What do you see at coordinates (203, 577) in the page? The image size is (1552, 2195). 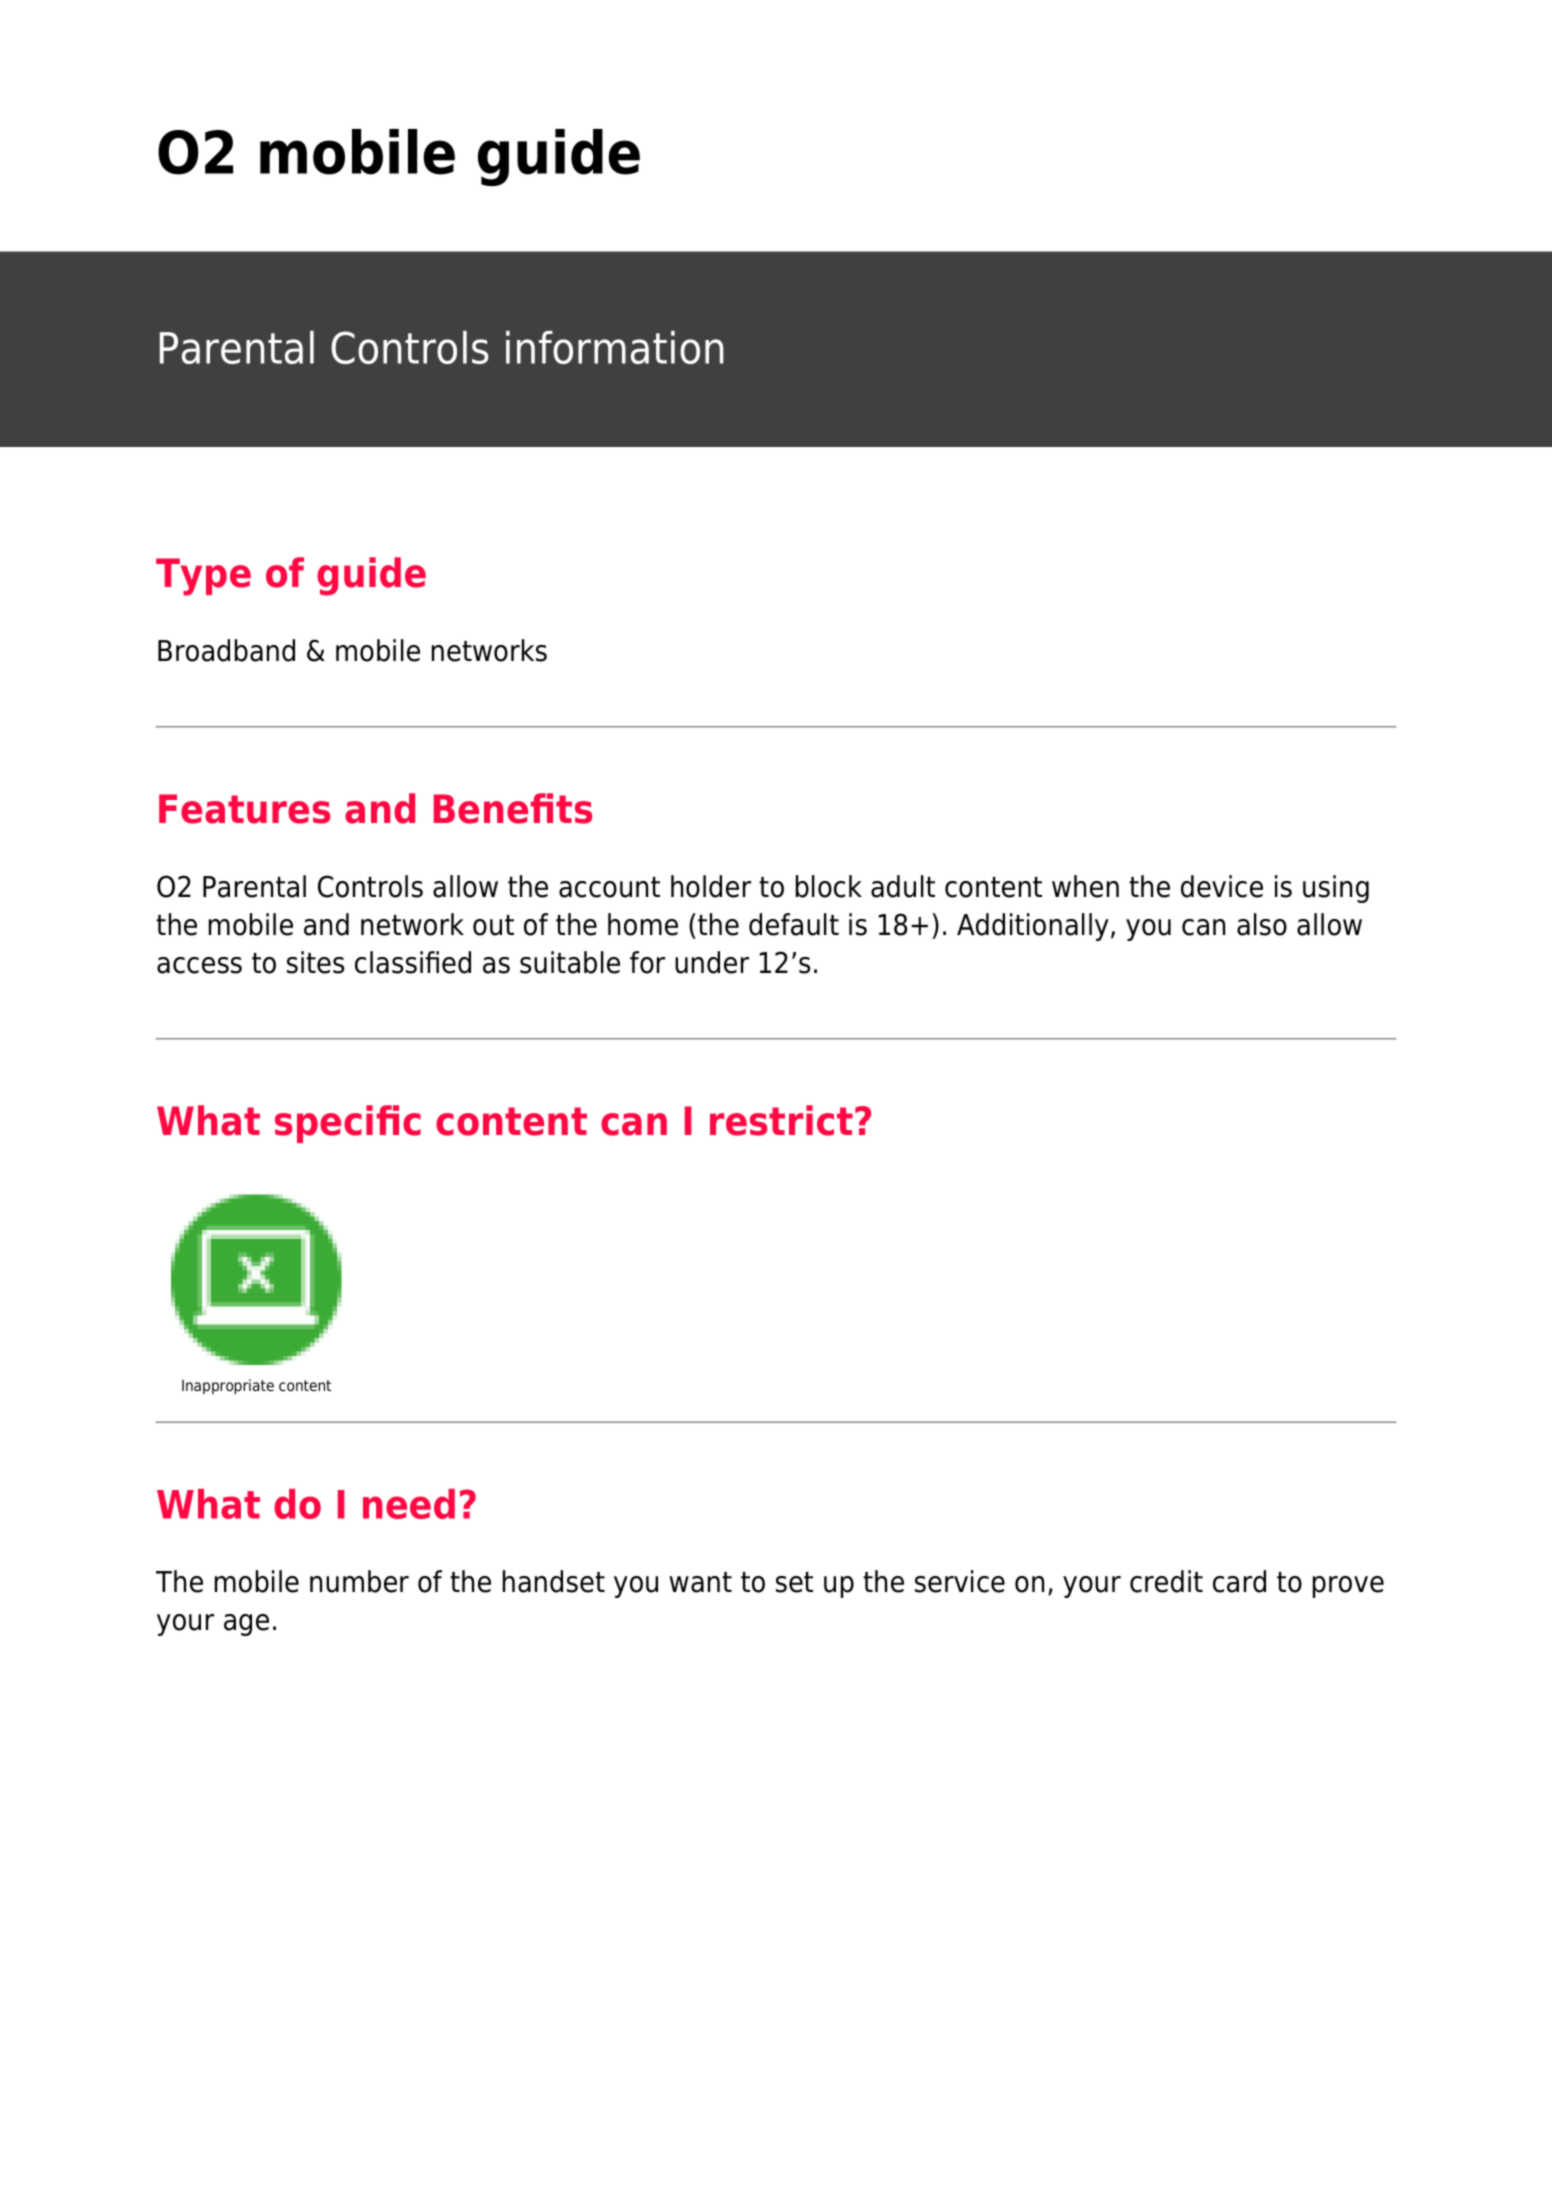 I see `Type` at bounding box center [203, 577].
